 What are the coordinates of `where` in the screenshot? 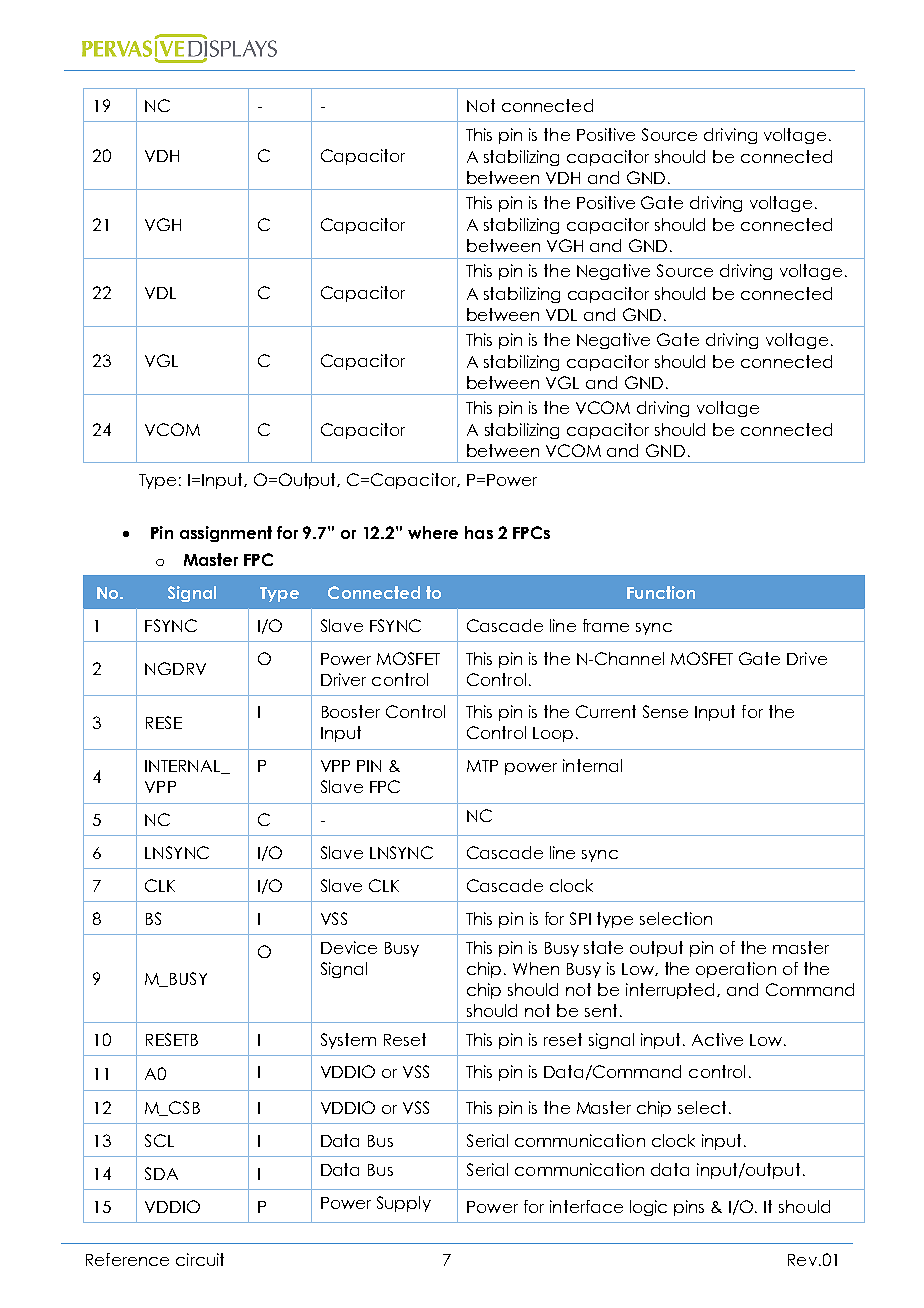 It's located at (433, 532).
